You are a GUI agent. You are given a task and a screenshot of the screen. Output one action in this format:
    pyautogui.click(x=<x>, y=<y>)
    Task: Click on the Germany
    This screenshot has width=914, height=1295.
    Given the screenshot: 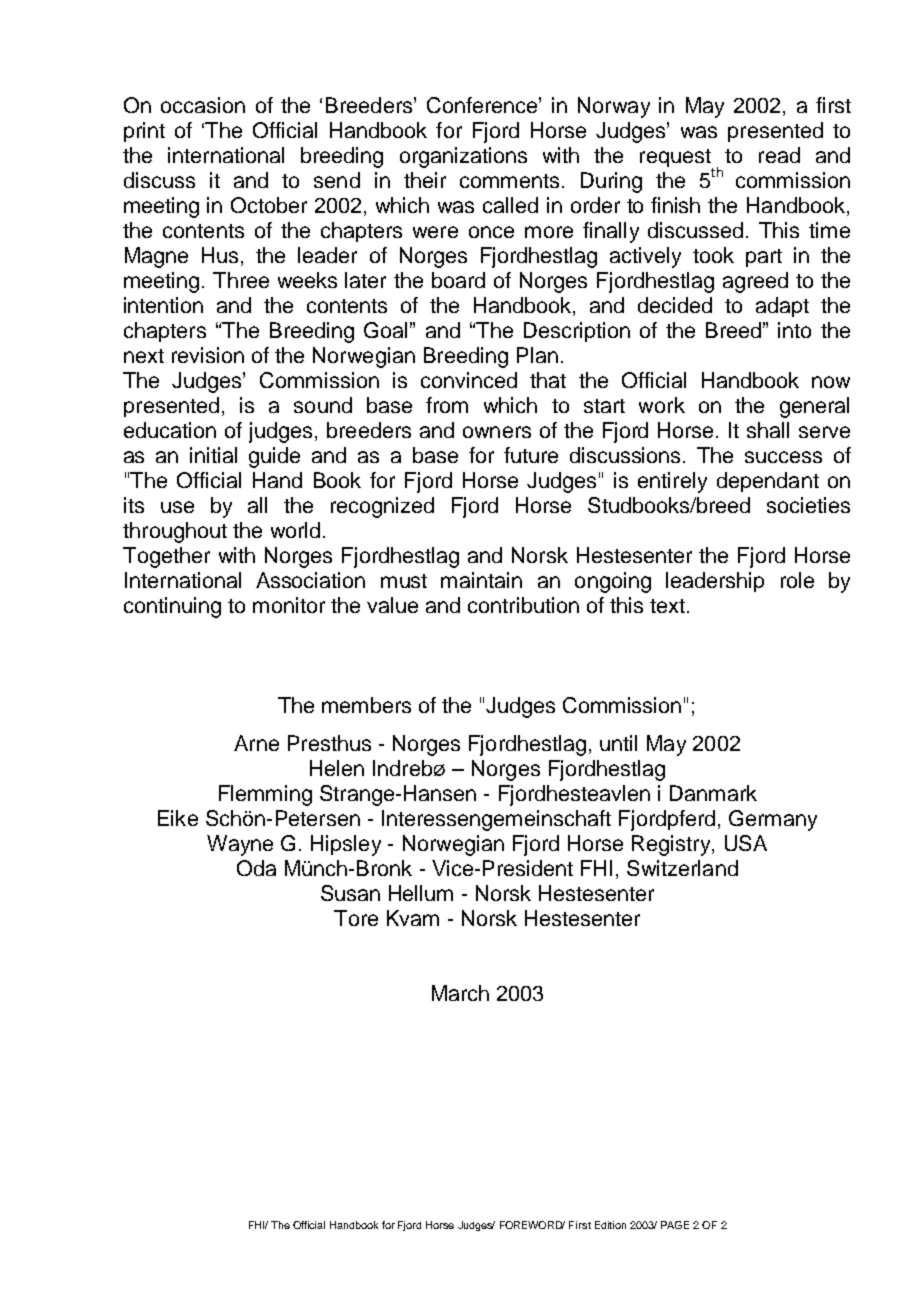 What is the action you would take?
    pyautogui.click(x=773, y=820)
